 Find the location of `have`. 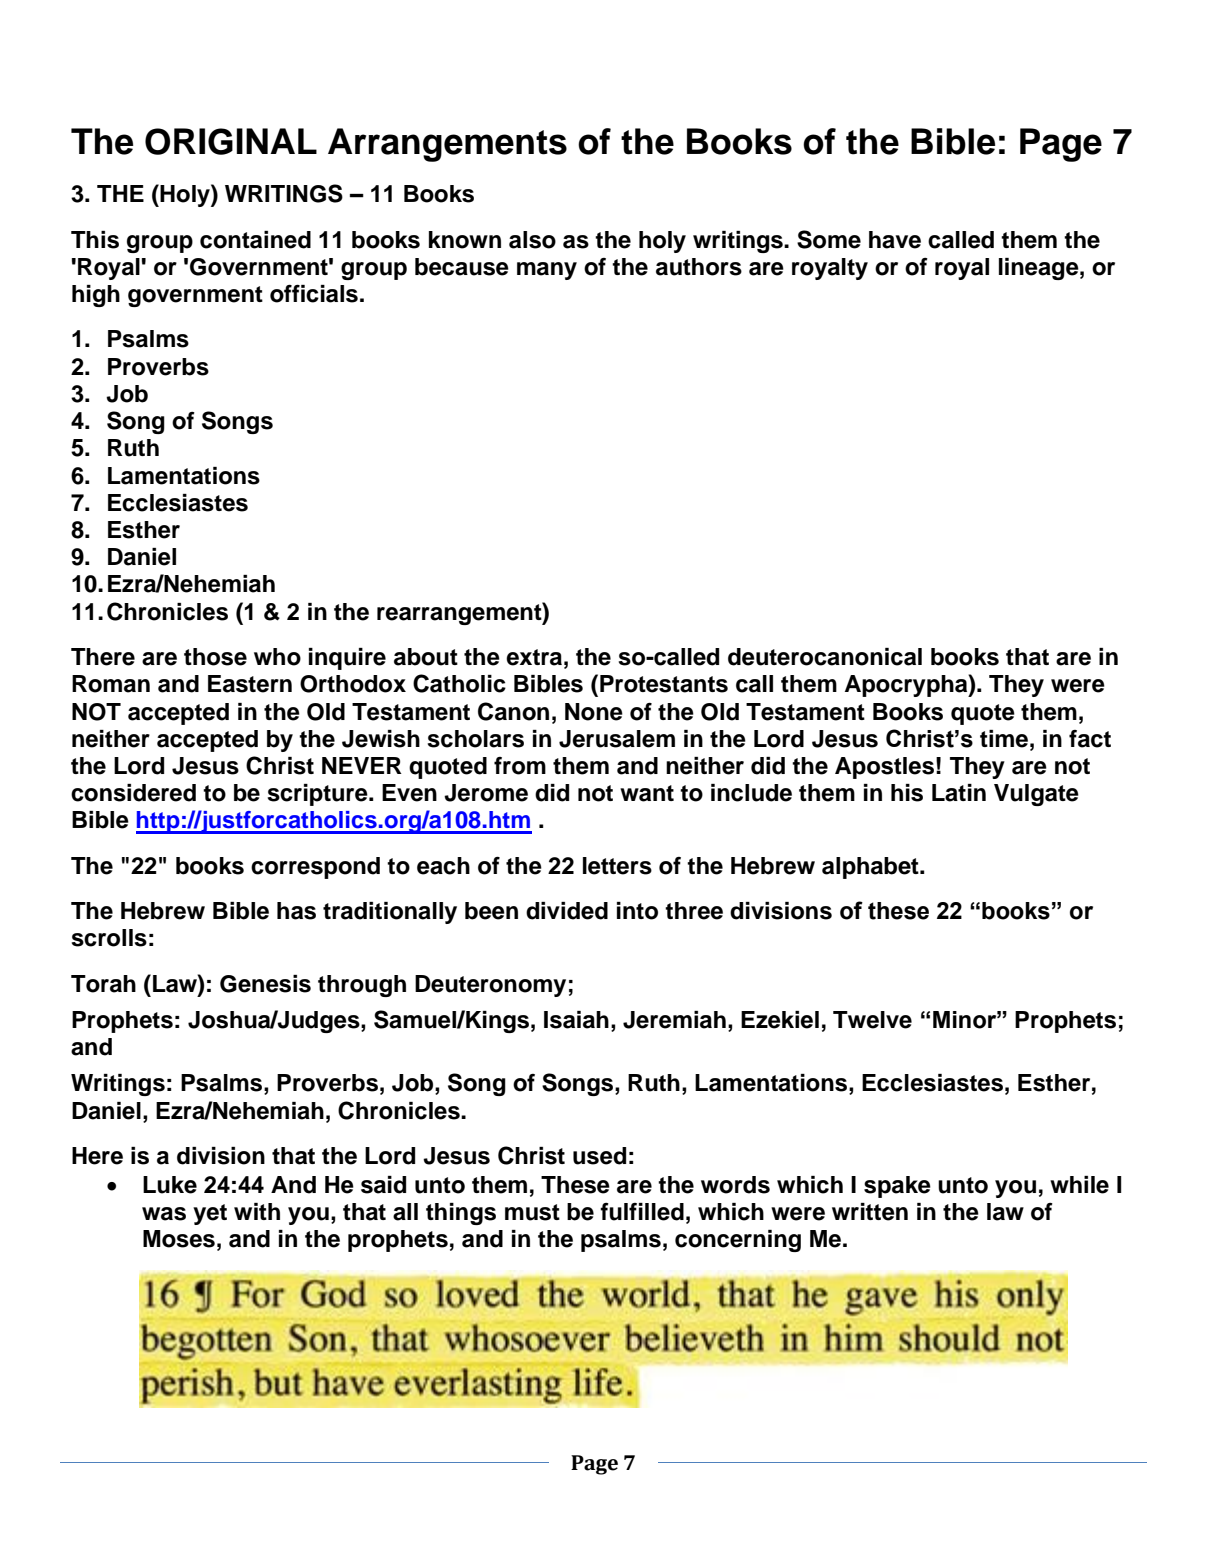

have is located at coordinates (895, 240).
